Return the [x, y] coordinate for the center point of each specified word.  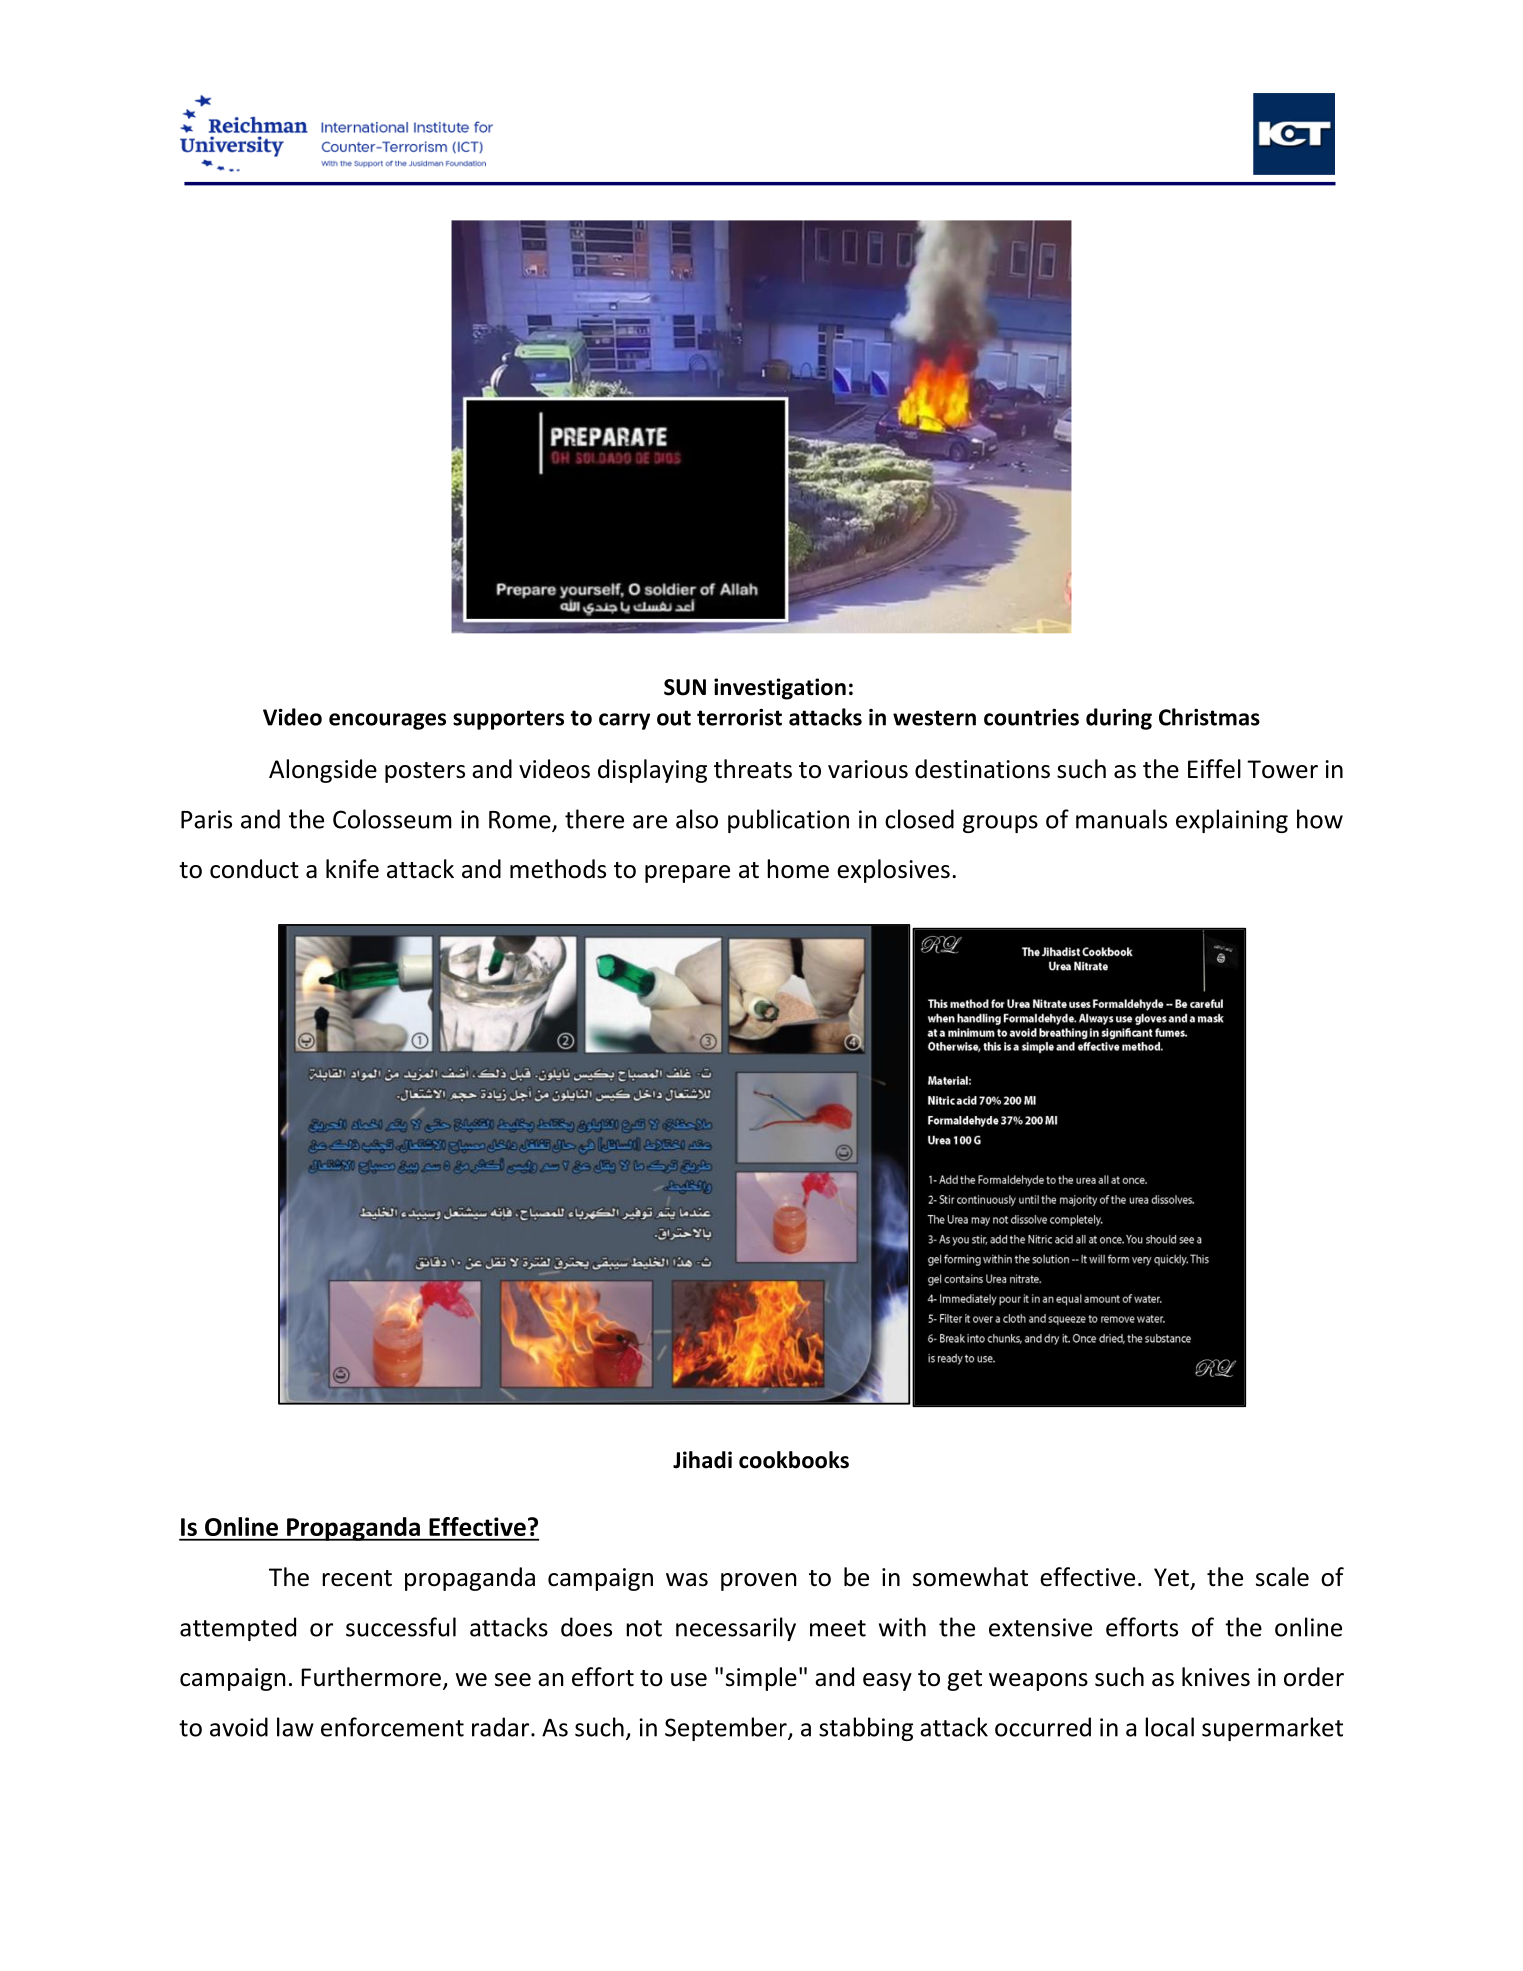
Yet [1171, 1577]
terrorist [739, 717]
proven [759, 1582]
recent [357, 1578]
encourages [387, 721]
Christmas [1209, 717]
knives [1216, 1677]
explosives [893, 871]
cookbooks [794, 1460]
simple [761, 1679]
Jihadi [702, 1460]
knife [352, 869]
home [798, 869]
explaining [1232, 821]
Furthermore [371, 1677]
